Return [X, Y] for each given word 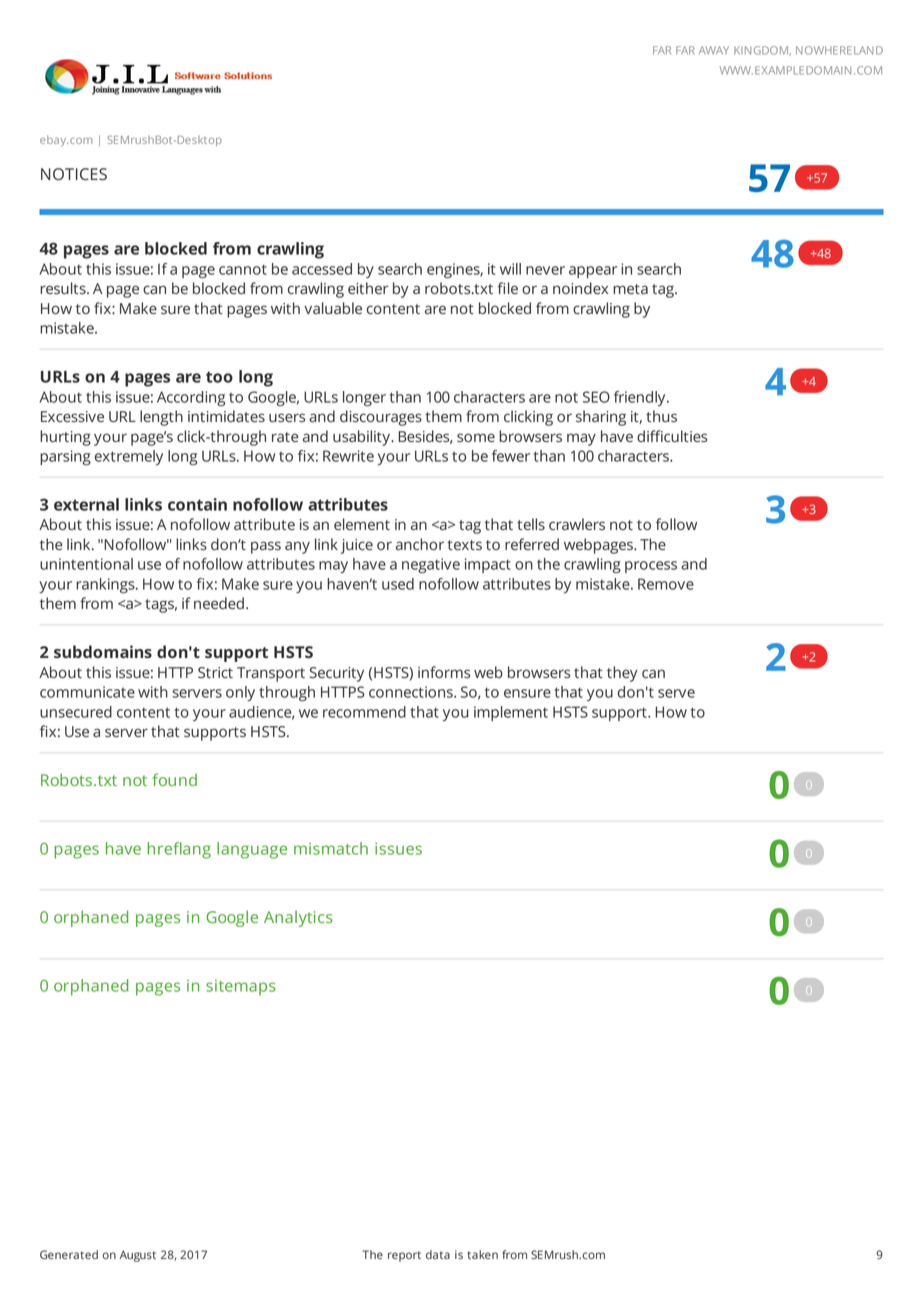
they [622, 674]
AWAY [714, 50]
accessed [322, 269]
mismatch [331, 848]
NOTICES [74, 174]
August [138, 1256]
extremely [129, 457]
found [175, 779]
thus [661, 416]
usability [362, 438]
